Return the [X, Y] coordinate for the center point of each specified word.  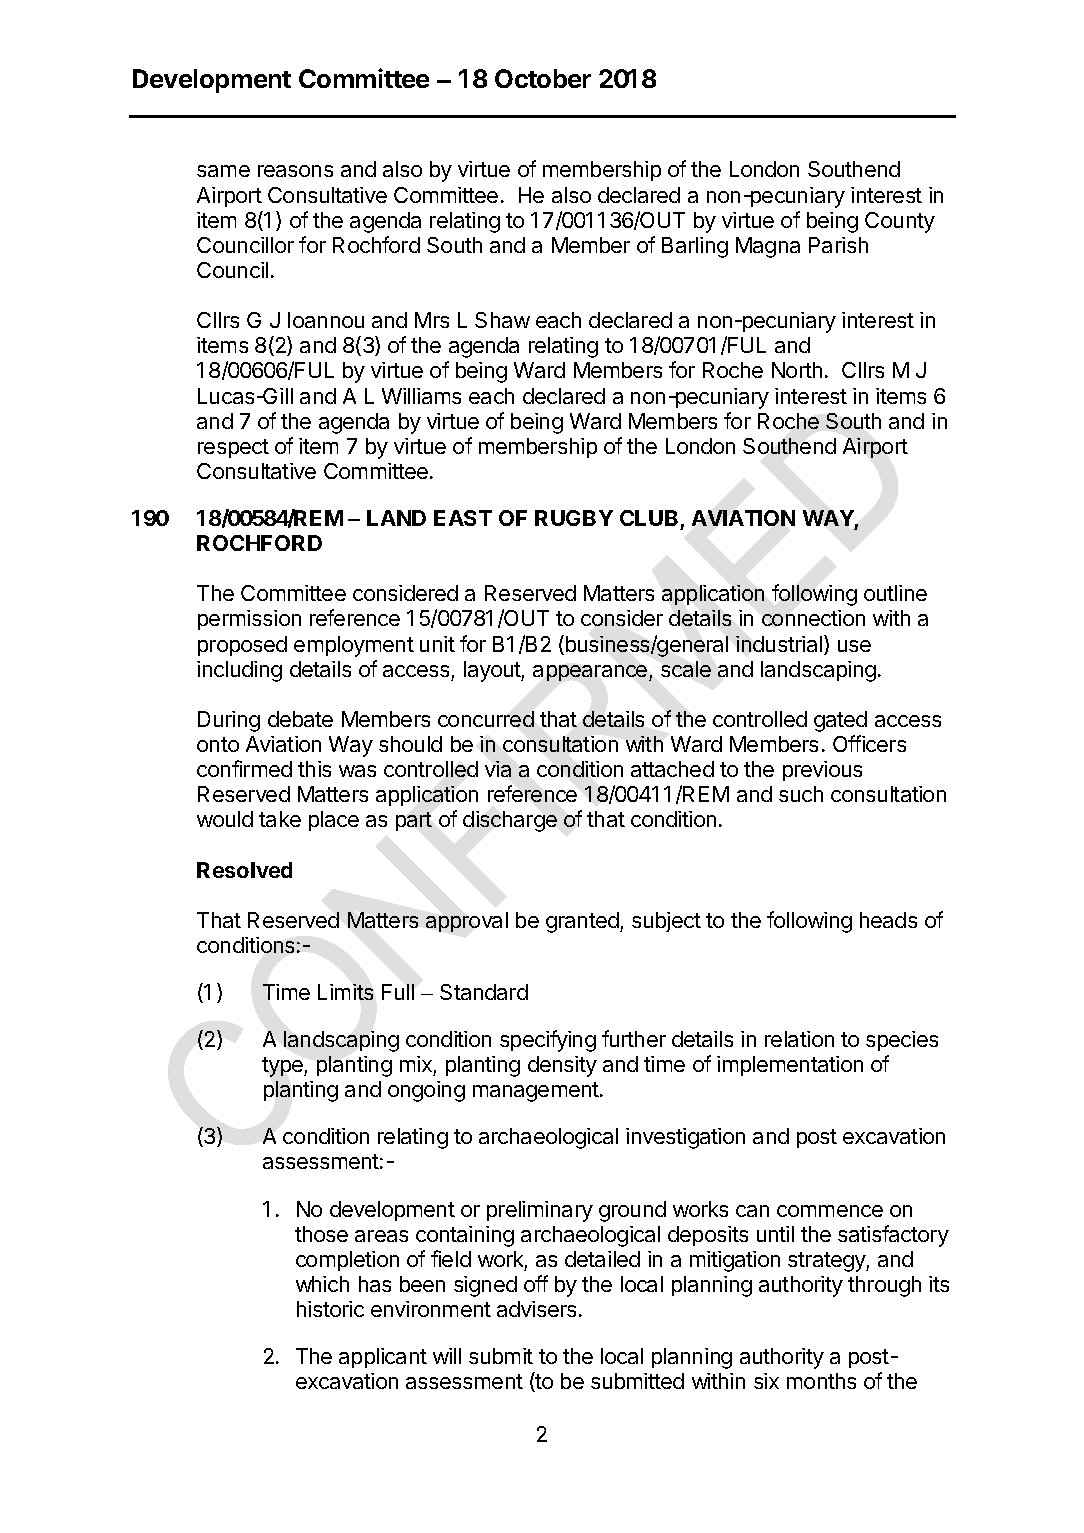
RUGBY [574, 518]
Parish [838, 245]
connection [813, 618]
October [543, 78]
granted [583, 922]
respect [233, 448]
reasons [295, 171]
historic [330, 1309]
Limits [345, 992]
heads [888, 920]
